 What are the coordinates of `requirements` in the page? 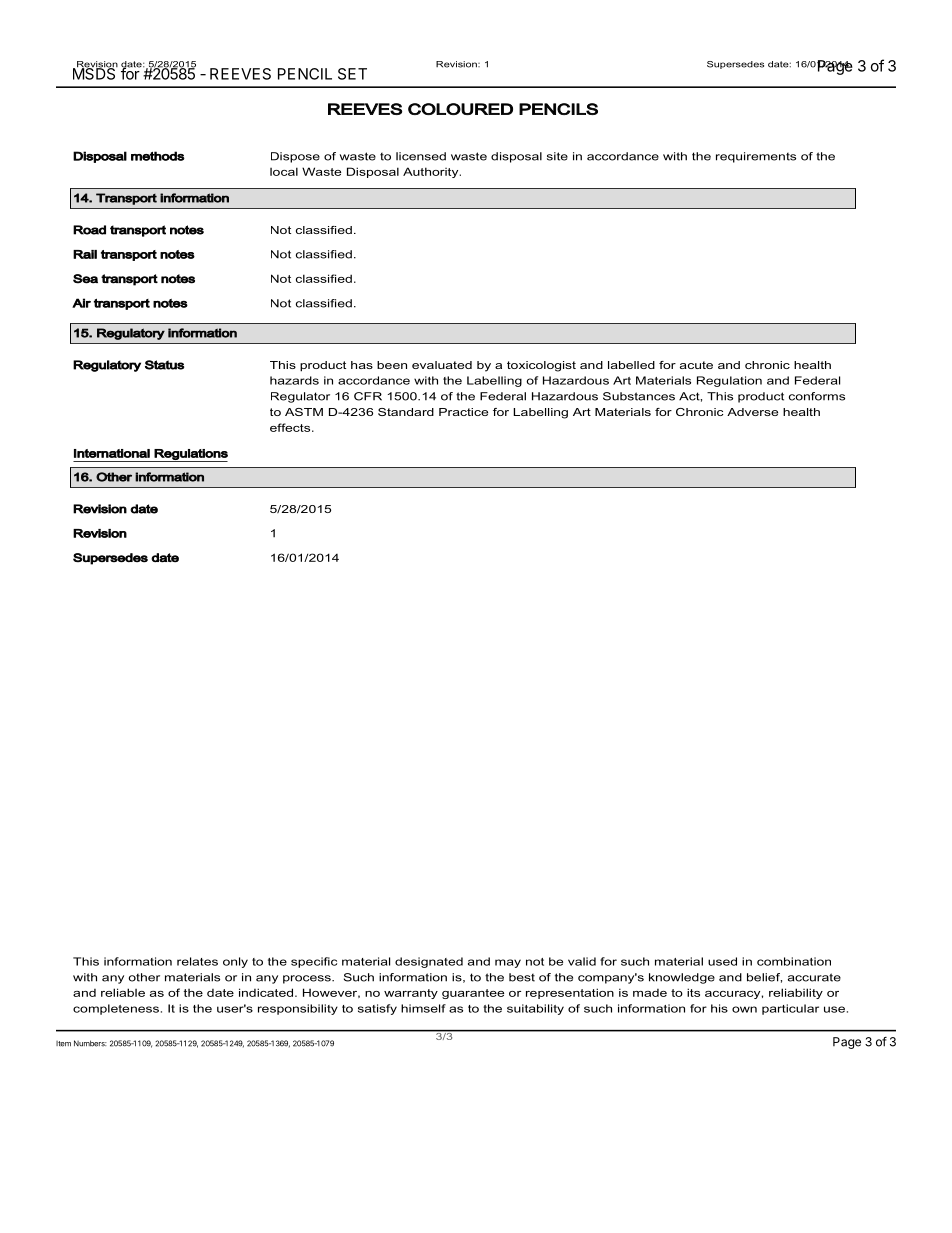 It's located at (756, 157).
